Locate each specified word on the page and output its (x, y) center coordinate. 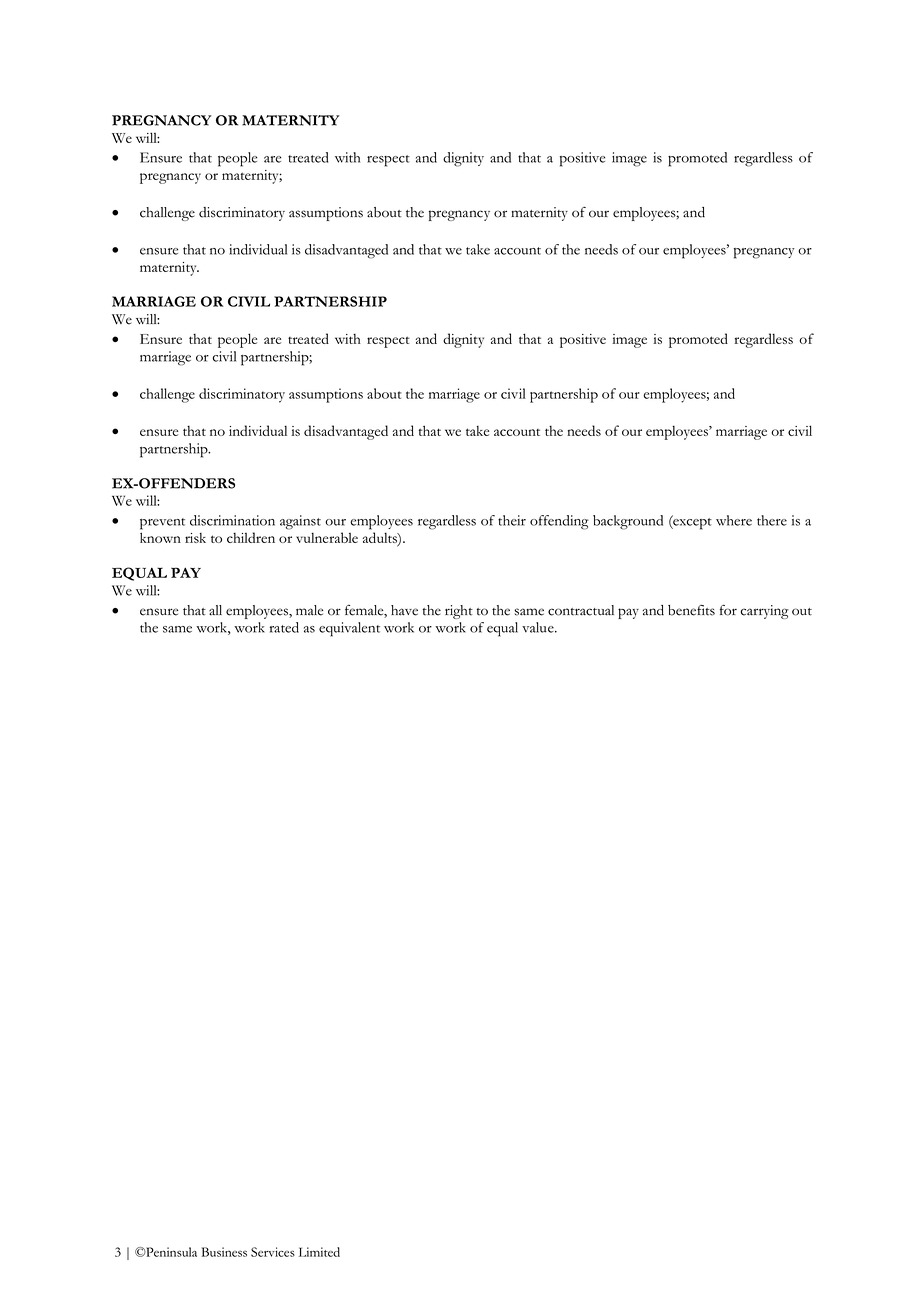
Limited (319, 1252)
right (459, 612)
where (734, 520)
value (539, 627)
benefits (691, 610)
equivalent (349, 629)
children (251, 537)
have (404, 610)
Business (224, 1252)
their (512, 520)
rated (284, 627)
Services (273, 1252)
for (728, 610)
